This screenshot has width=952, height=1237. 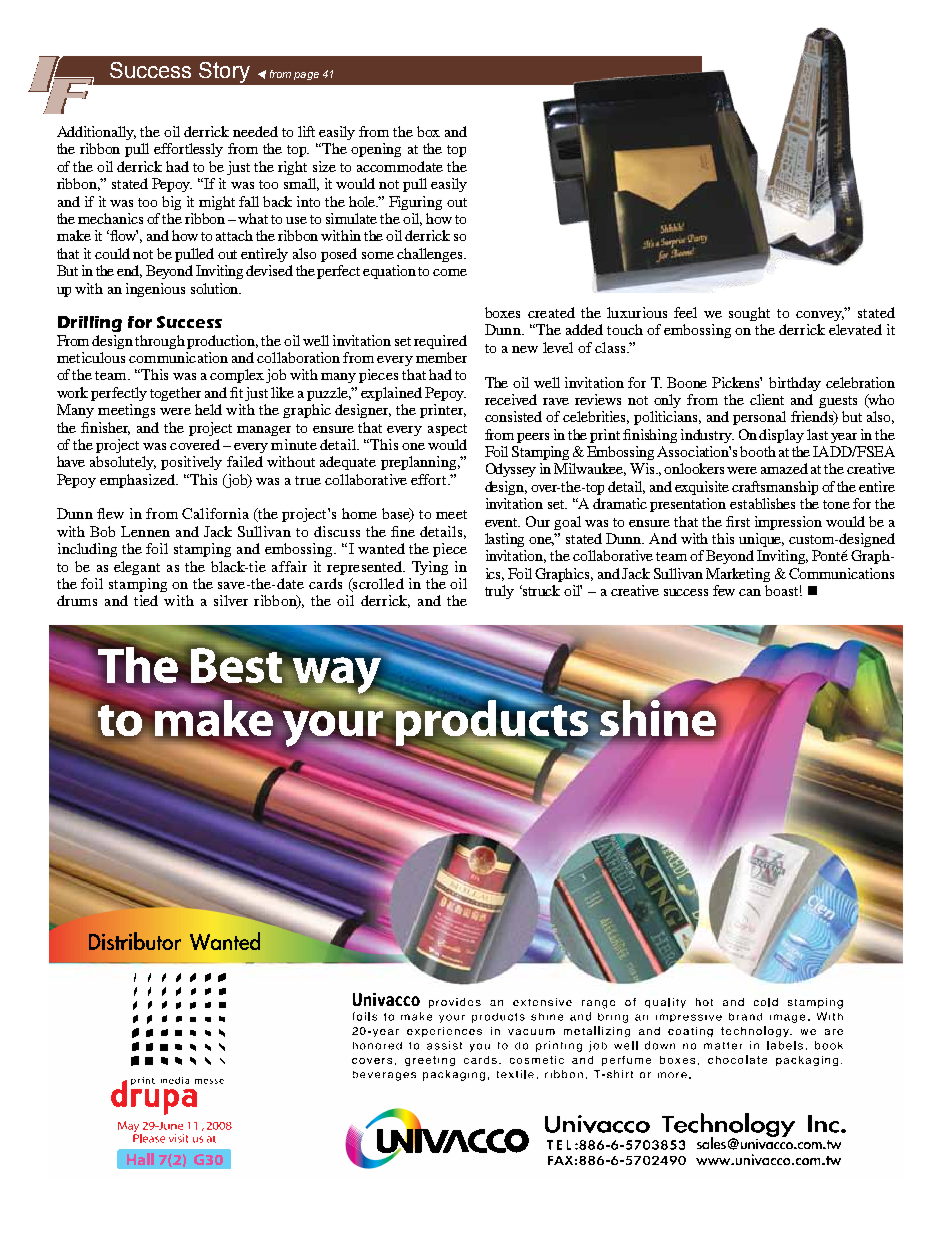 What do you see at coordinates (306, 76) in the screenshot?
I see `page` at bounding box center [306, 76].
